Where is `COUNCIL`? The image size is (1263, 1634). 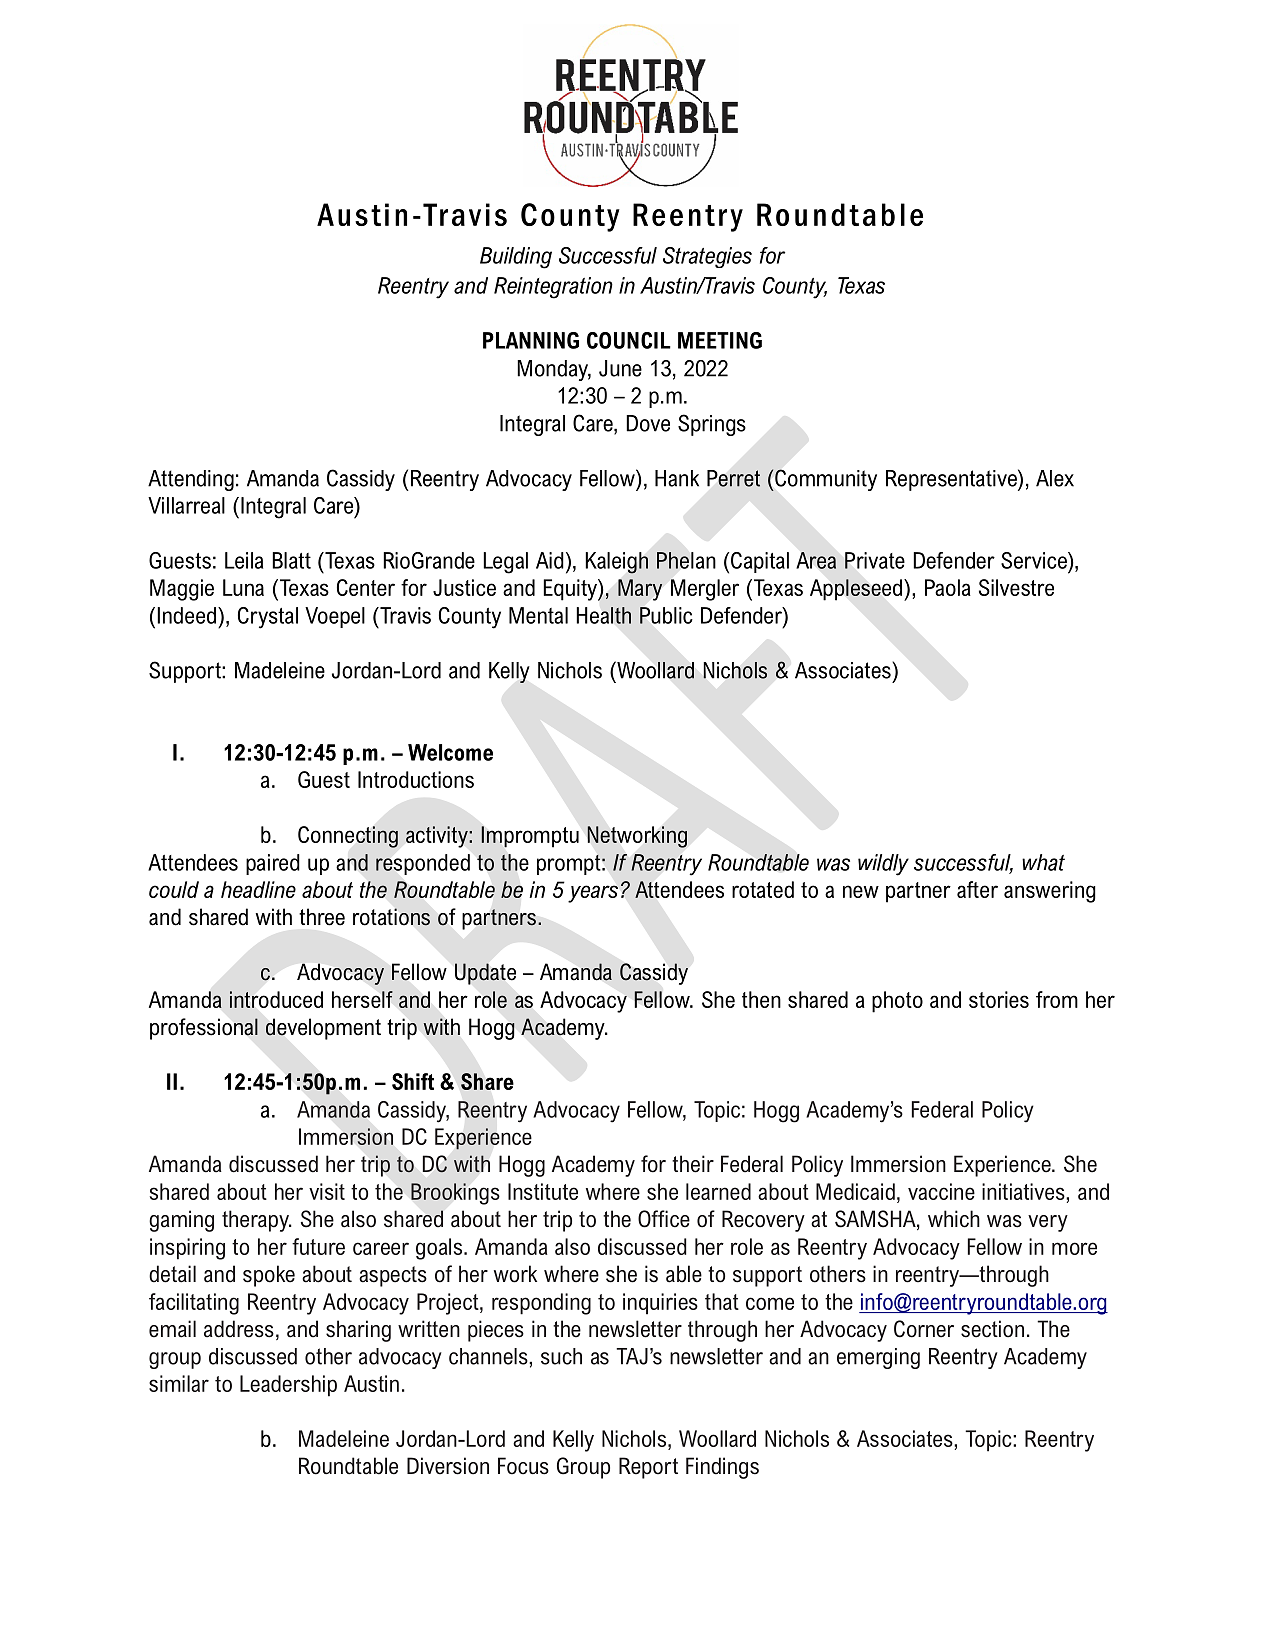 COUNCIL is located at coordinates (629, 340).
